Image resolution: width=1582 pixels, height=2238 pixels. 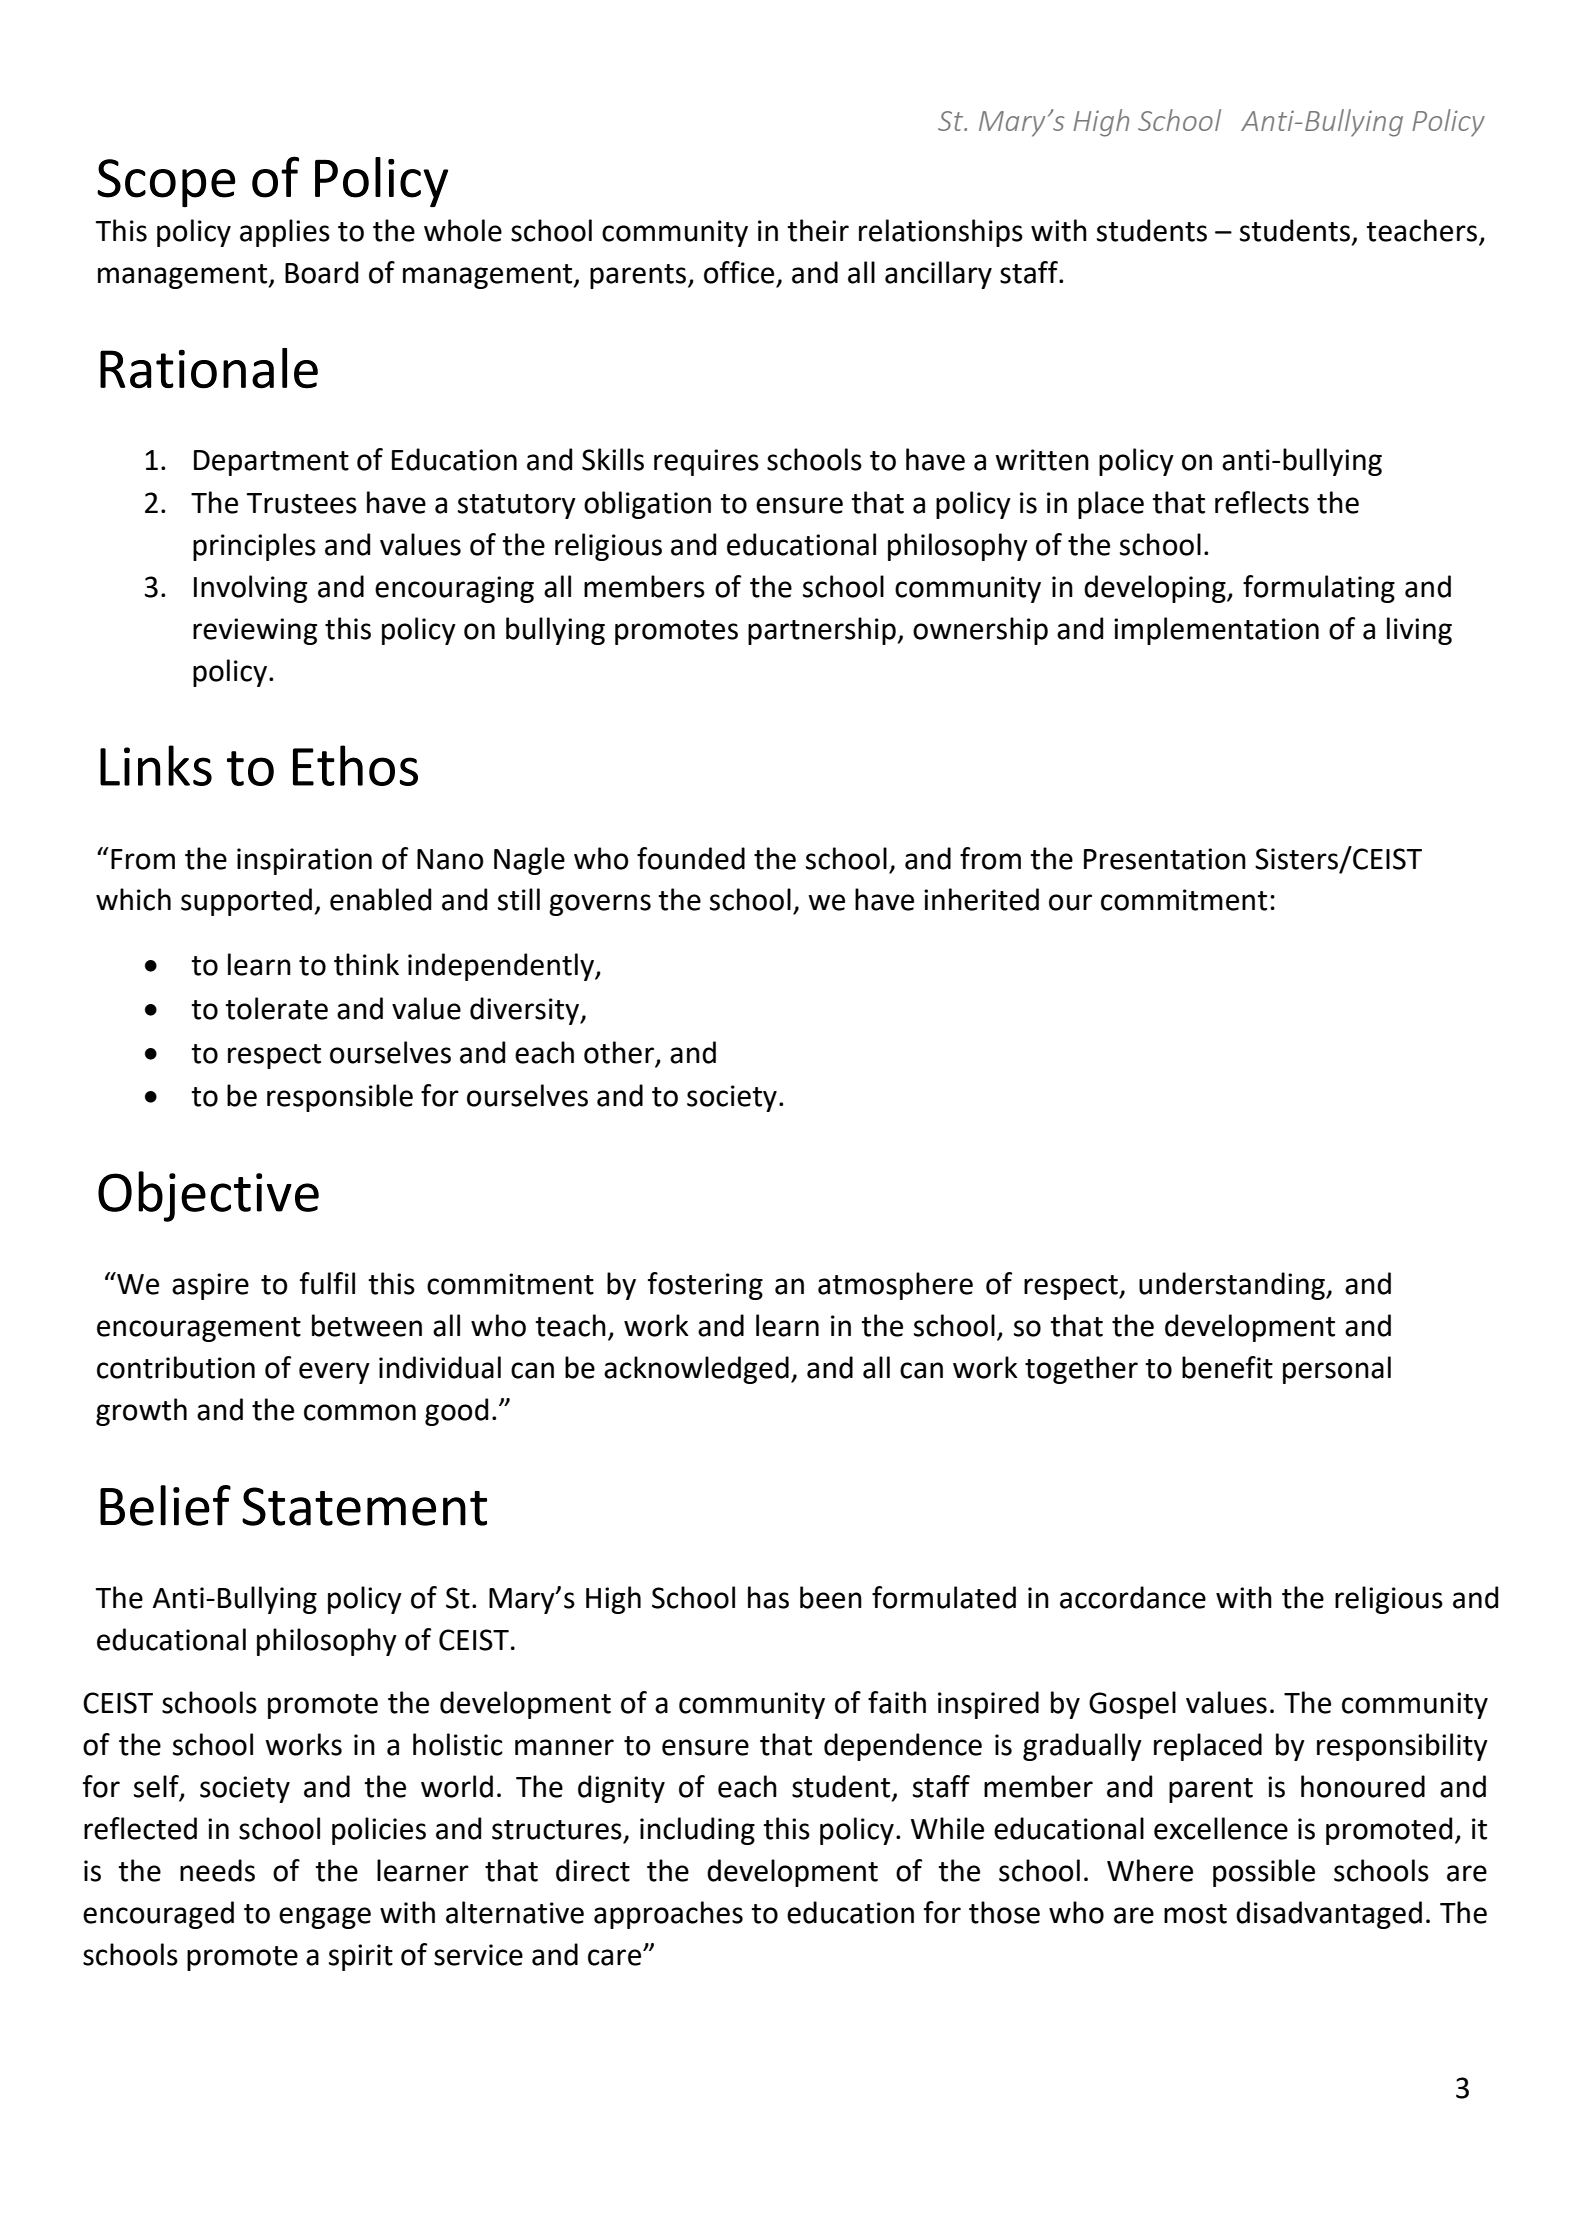 What do you see at coordinates (364, 1506) in the screenshot?
I see `Statement` at bounding box center [364, 1506].
